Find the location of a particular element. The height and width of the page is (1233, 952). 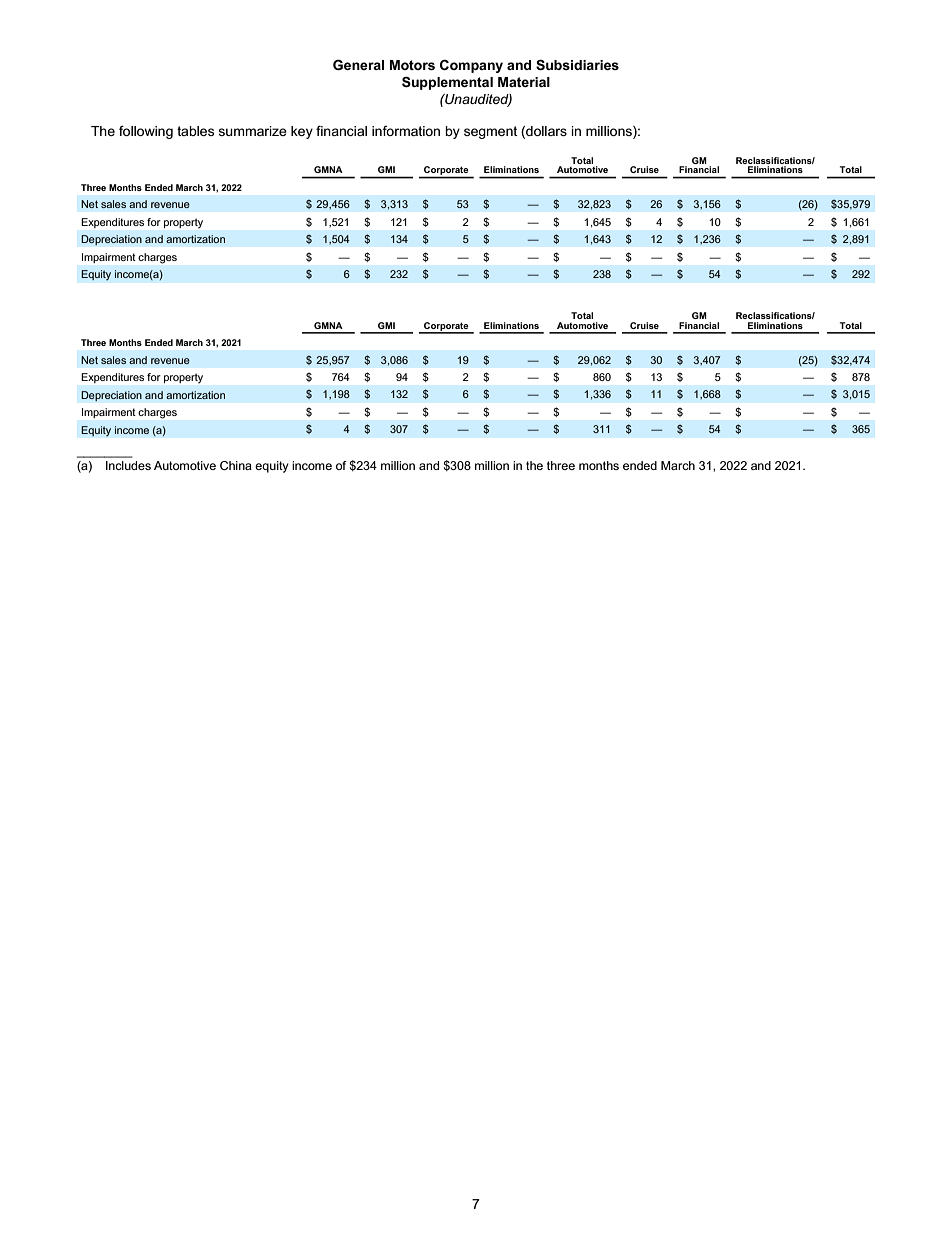

following is located at coordinates (146, 132).
